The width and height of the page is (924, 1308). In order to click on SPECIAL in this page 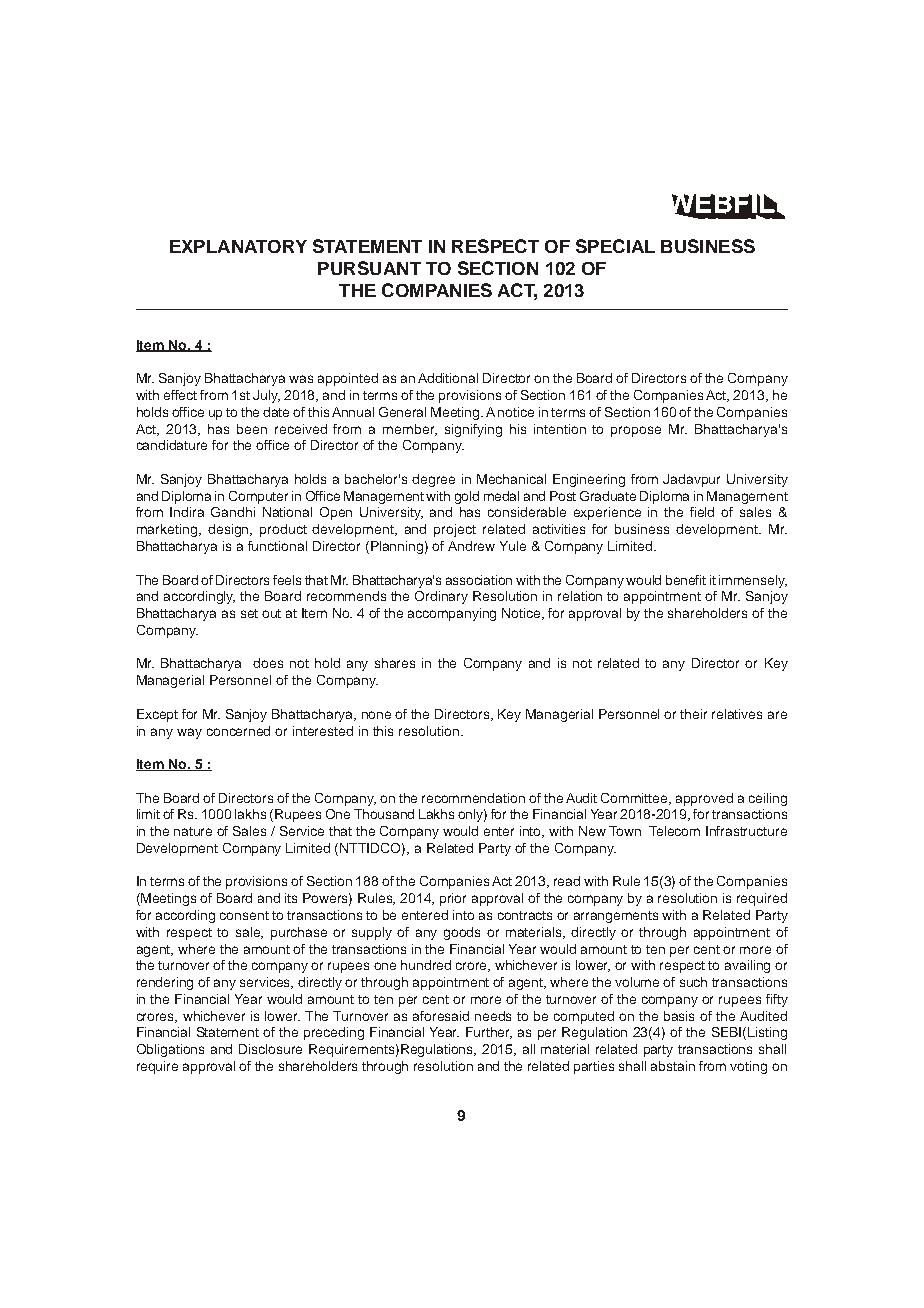, I will do `click(615, 246)`.
